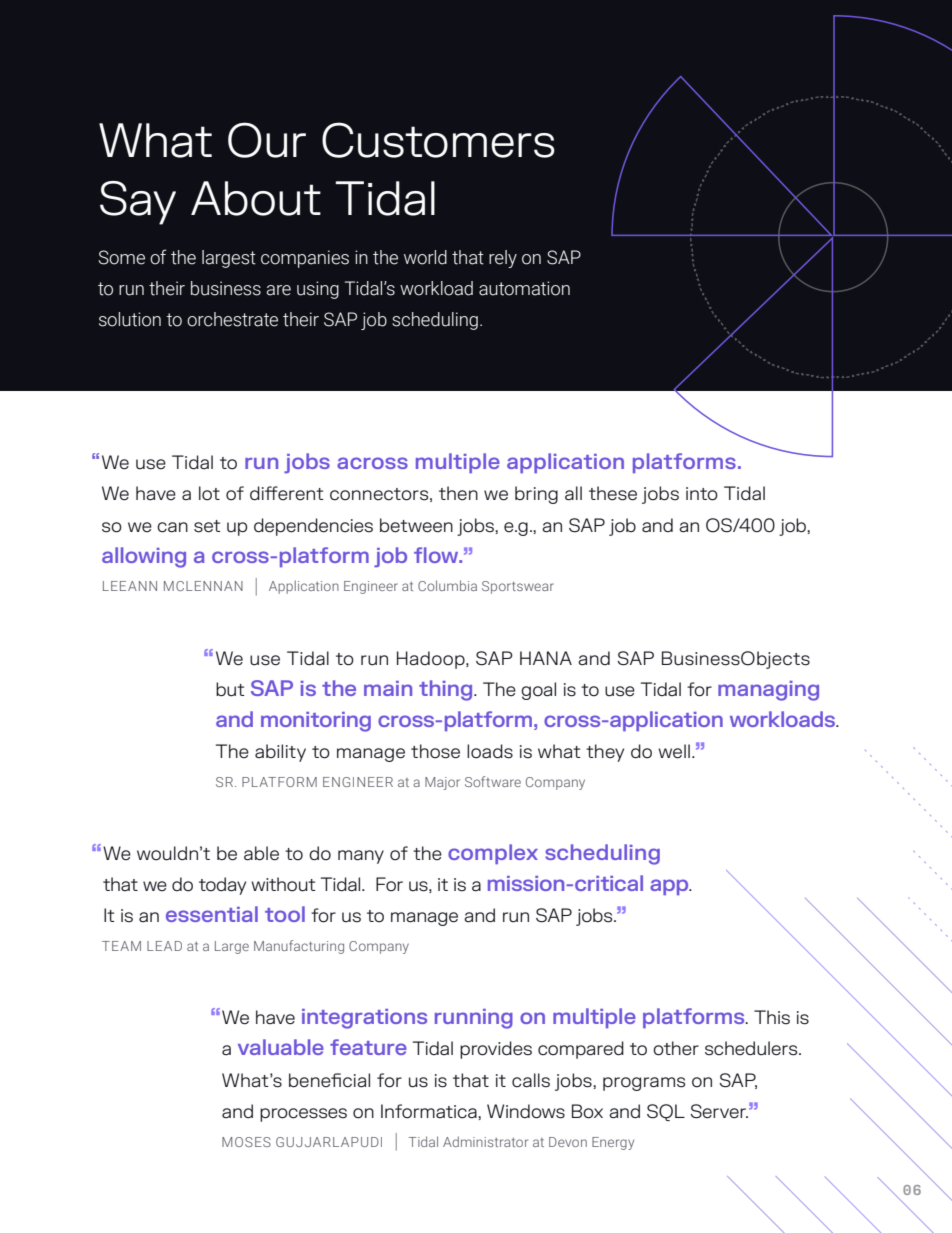  Describe the element at coordinates (432, 660) in the document. I see `Hadoop` at that location.
